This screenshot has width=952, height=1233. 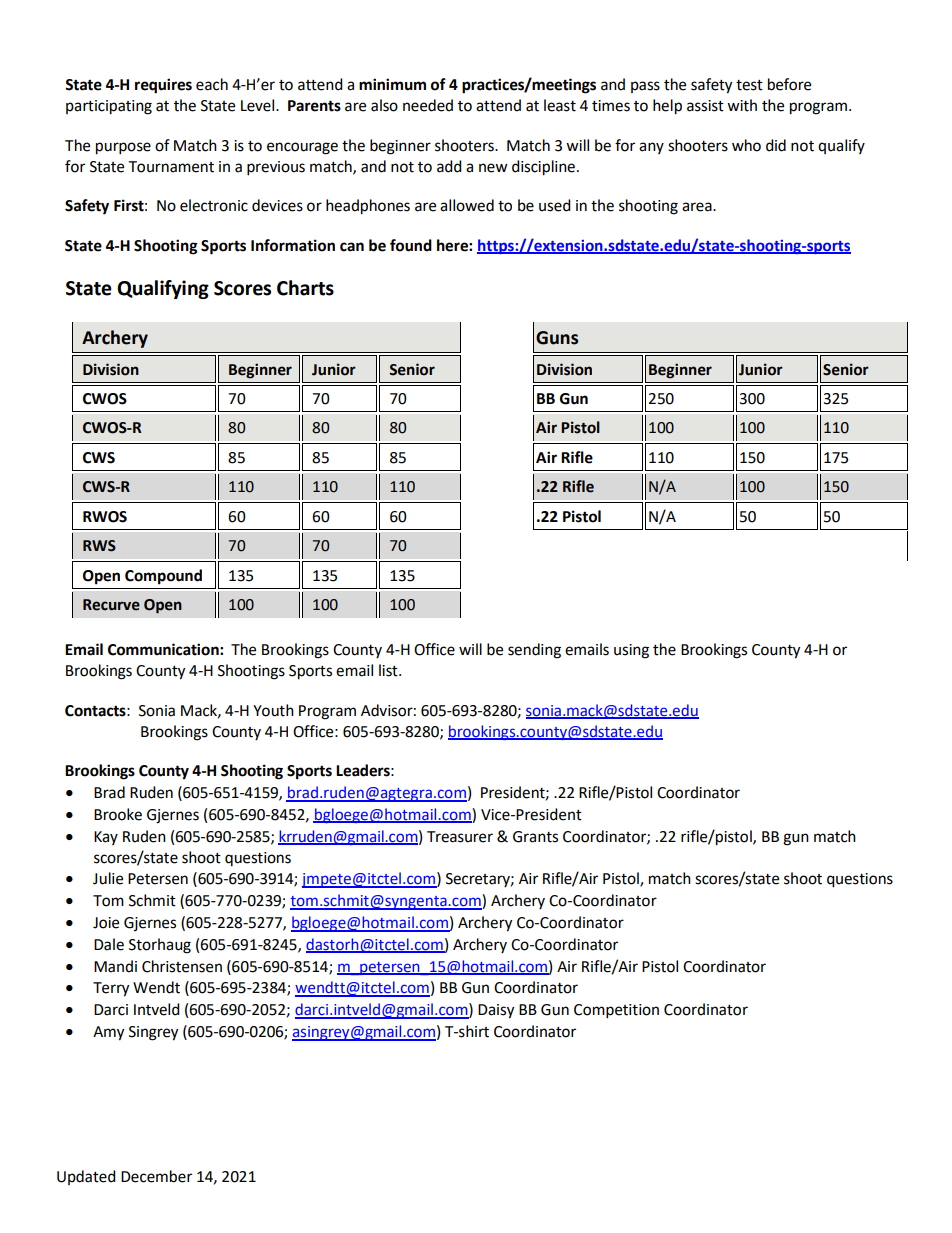 What do you see at coordinates (705, 106) in the screenshot?
I see `assist` at bounding box center [705, 106].
